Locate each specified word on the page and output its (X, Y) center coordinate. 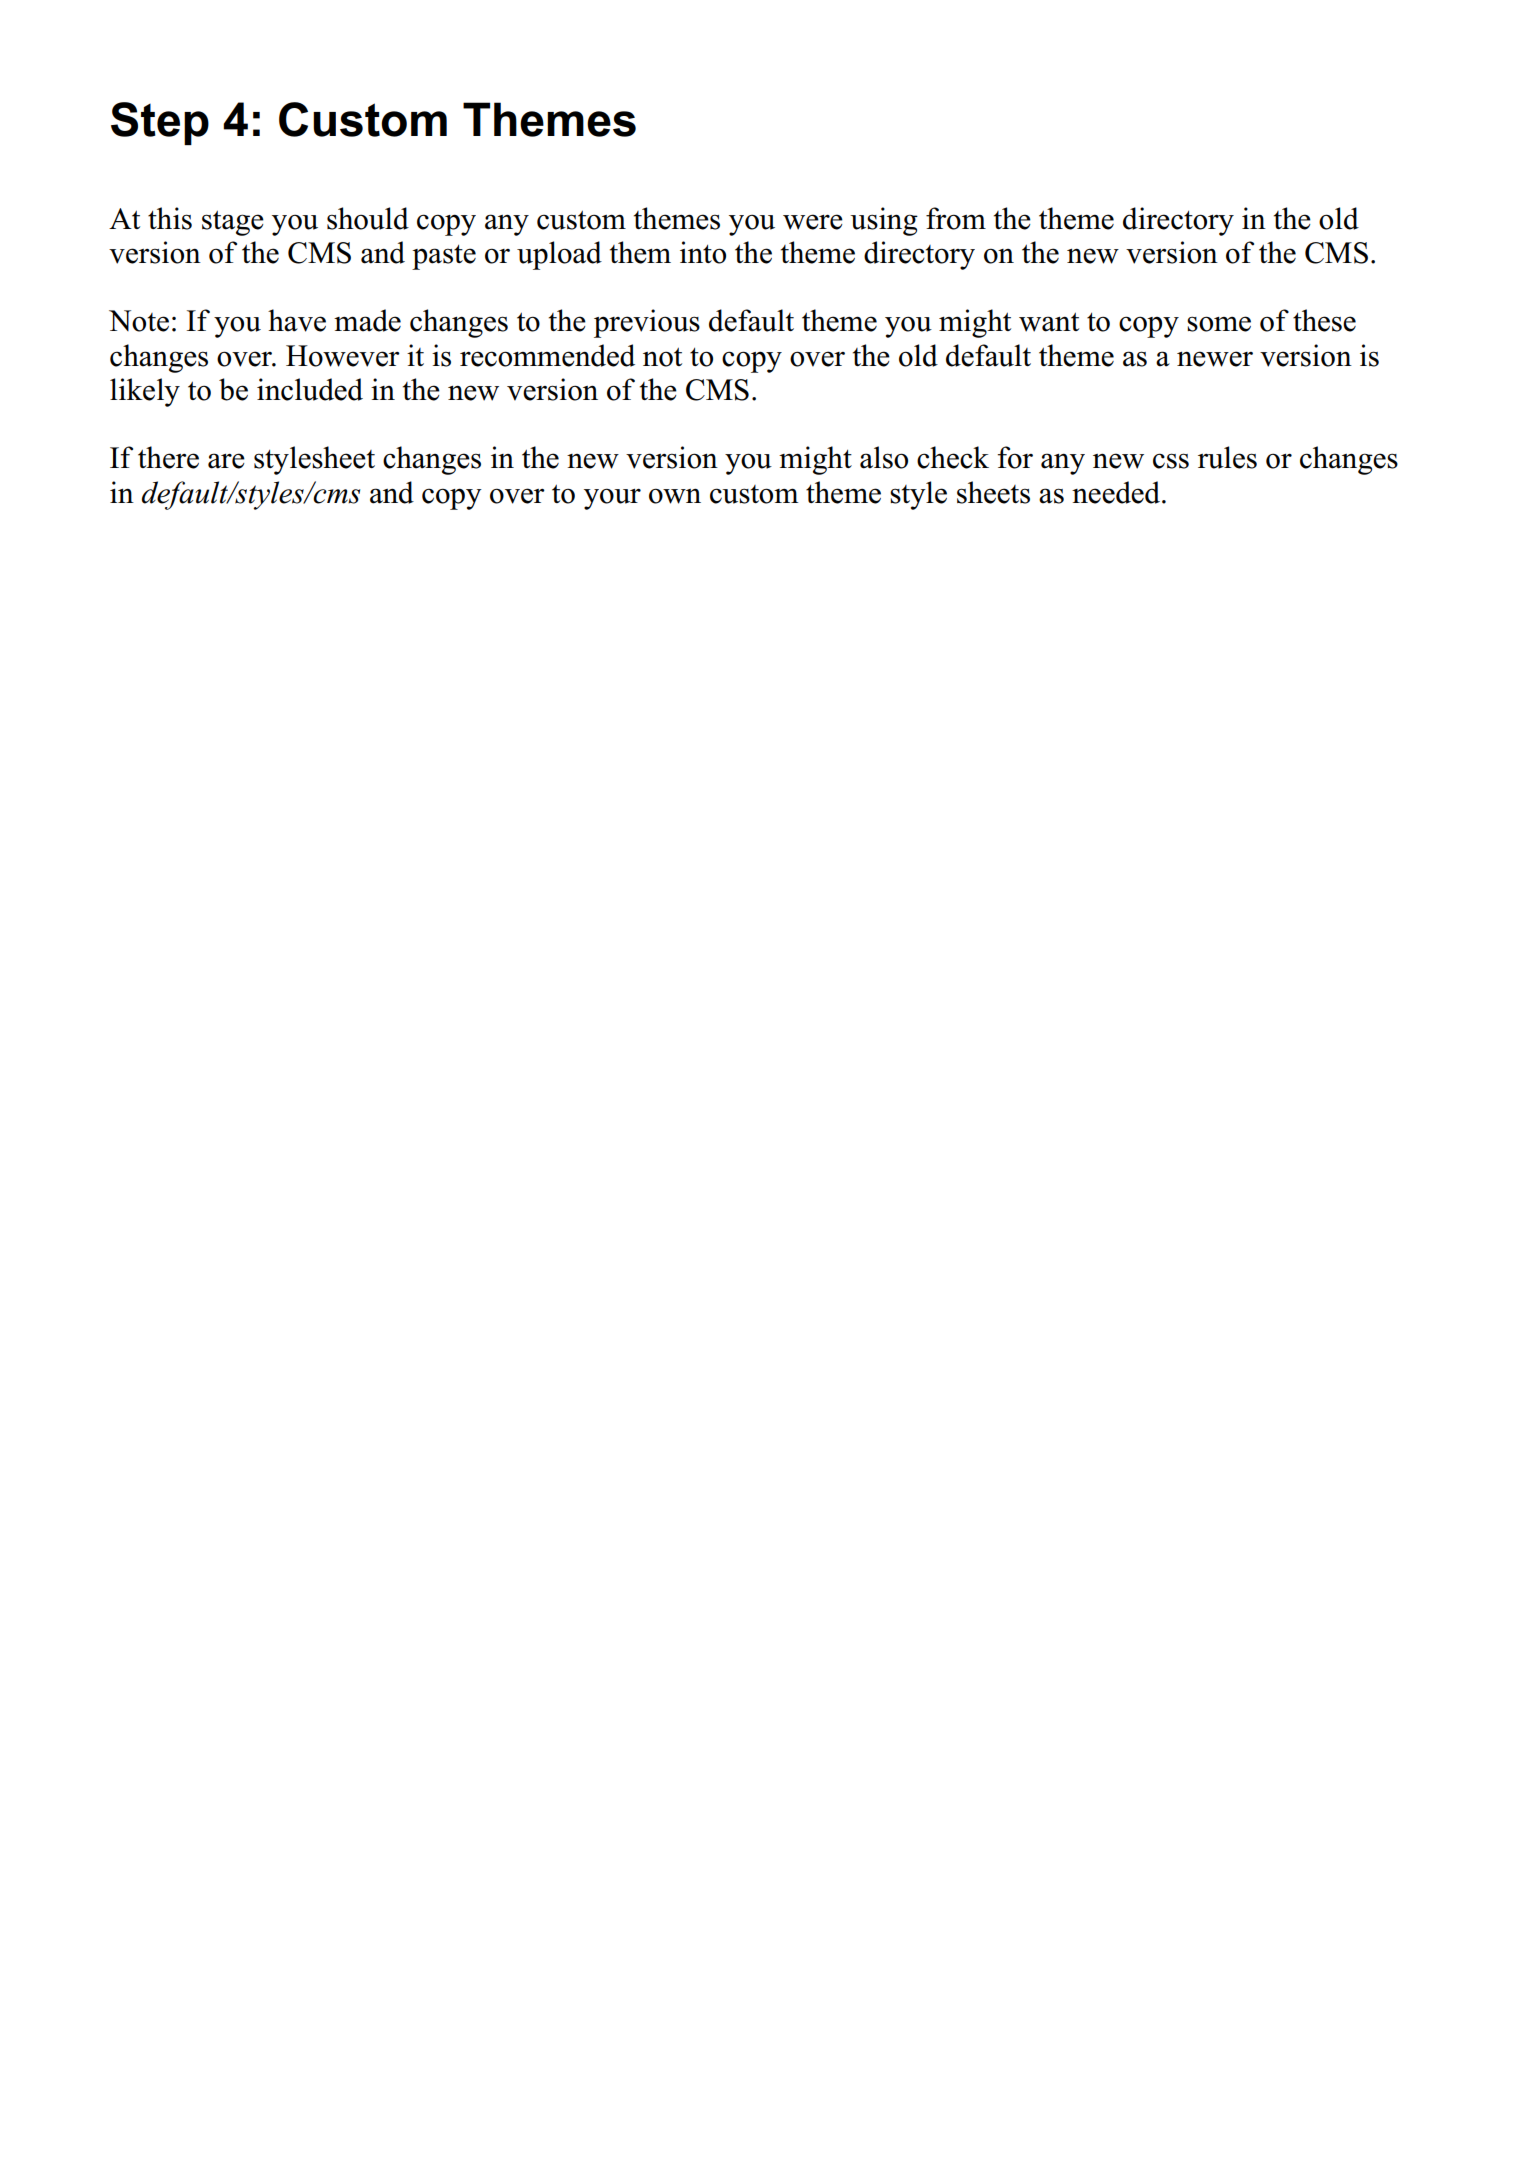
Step (160, 123)
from (956, 218)
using (884, 221)
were (813, 222)
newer (1215, 359)
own (675, 496)
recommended (547, 355)
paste (444, 257)
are (226, 461)
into (703, 252)
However (343, 356)
